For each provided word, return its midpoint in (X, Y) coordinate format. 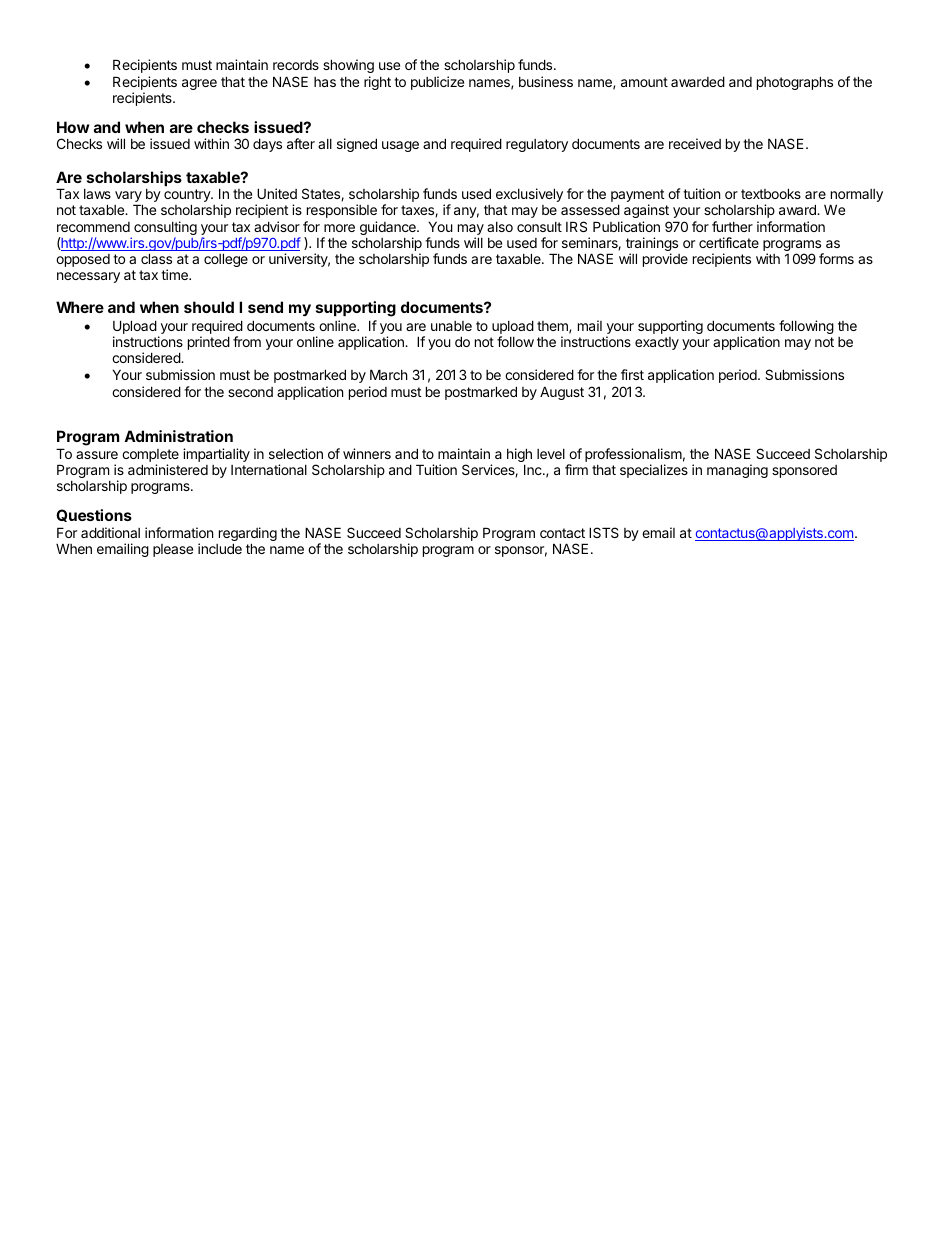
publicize (437, 83)
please (173, 550)
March (389, 374)
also (500, 227)
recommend (93, 227)
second (250, 392)
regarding (248, 535)
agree (199, 84)
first (632, 374)
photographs (795, 83)
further (732, 226)
